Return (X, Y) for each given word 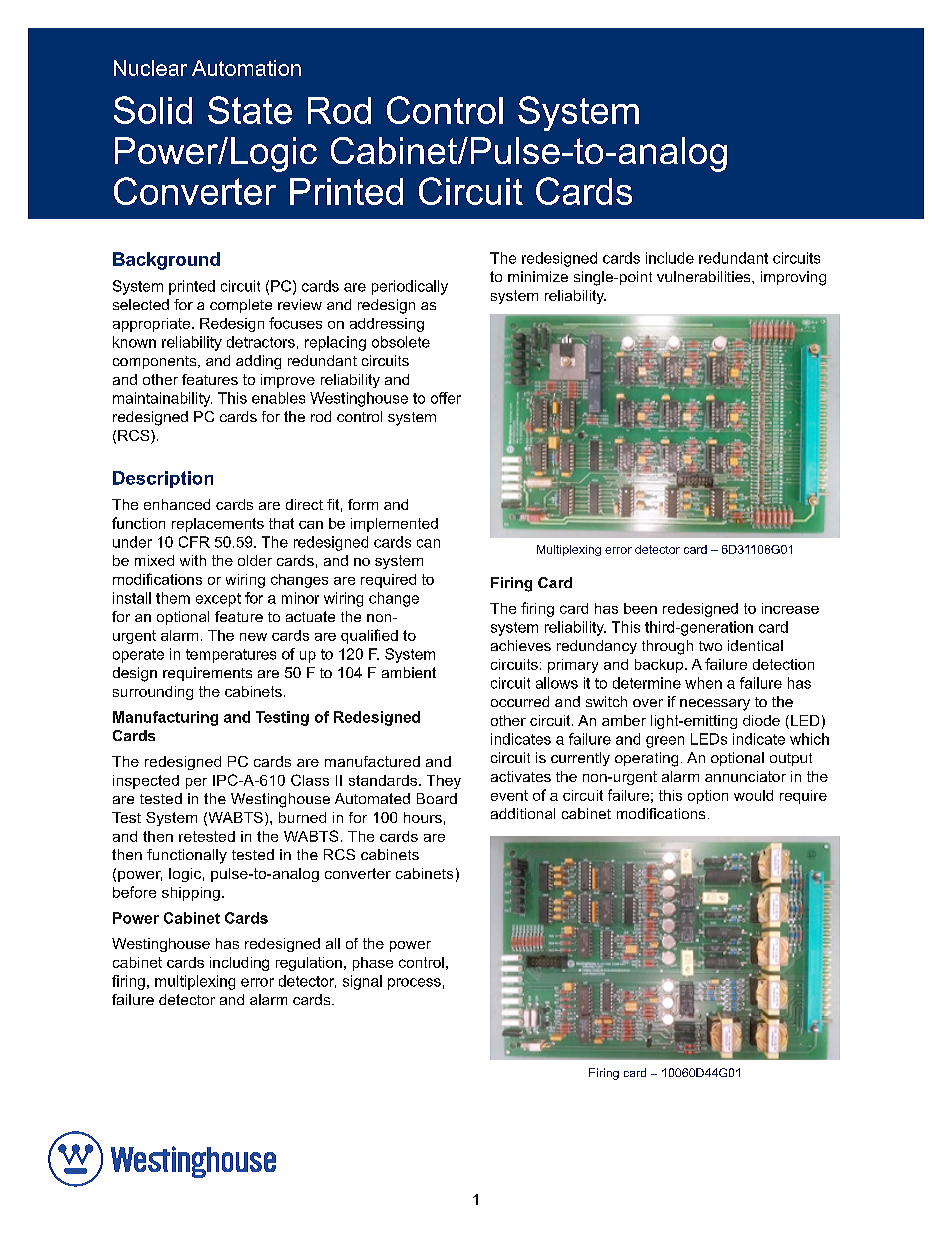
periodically (410, 287)
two (710, 646)
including (239, 964)
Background (166, 261)
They (444, 782)
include (670, 258)
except (218, 600)
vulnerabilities (705, 276)
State (250, 110)
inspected (146, 782)
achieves (521, 645)
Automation (246, 68)
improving (793, 278)
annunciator (745, 776)
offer (446, 398)
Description (163, 479)
